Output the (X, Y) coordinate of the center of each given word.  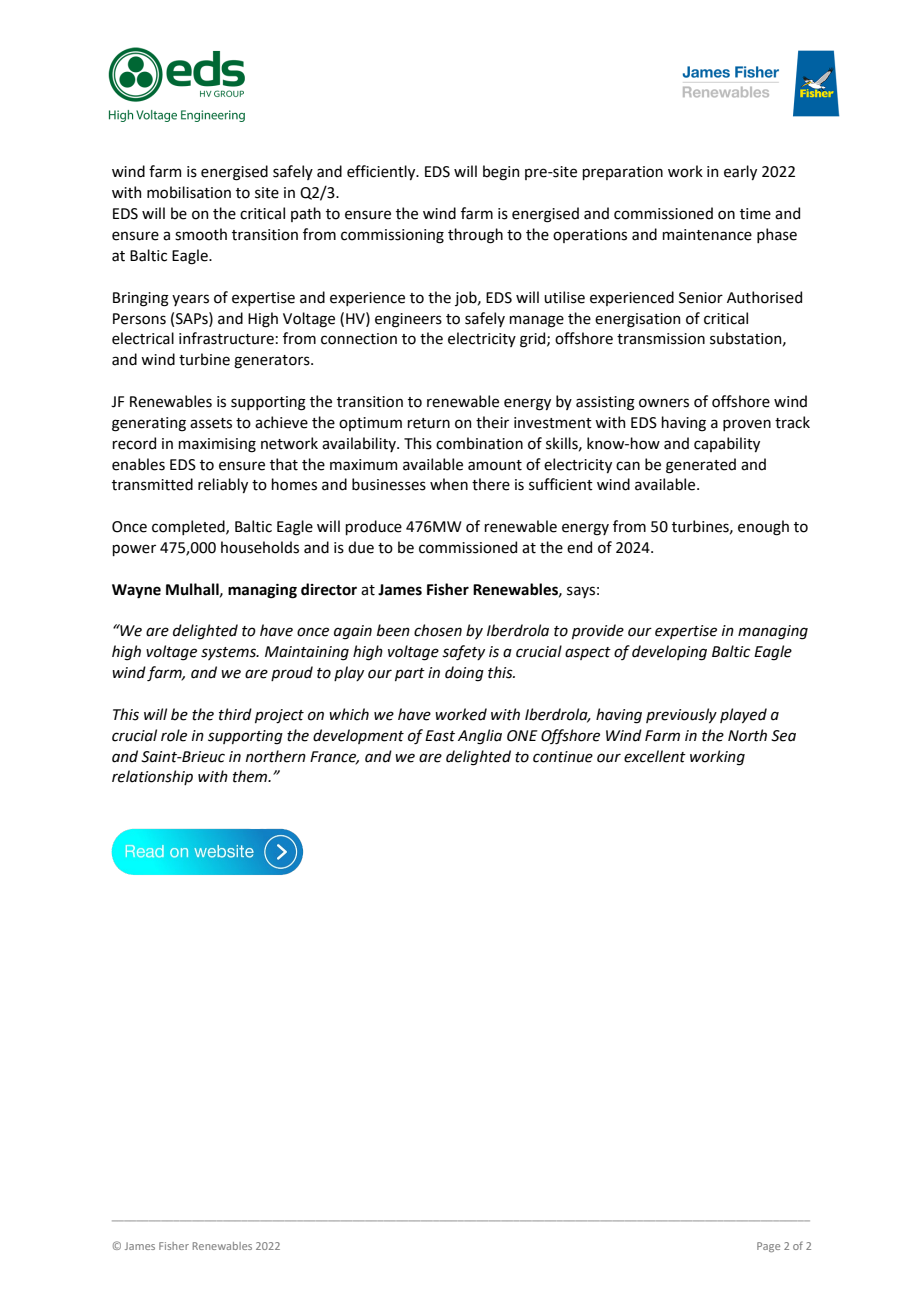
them (251, 776)
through (475, 236)
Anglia (480, 737)
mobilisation (189, 192)
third (235, 714)
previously (681, 715)
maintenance (707, 235)
